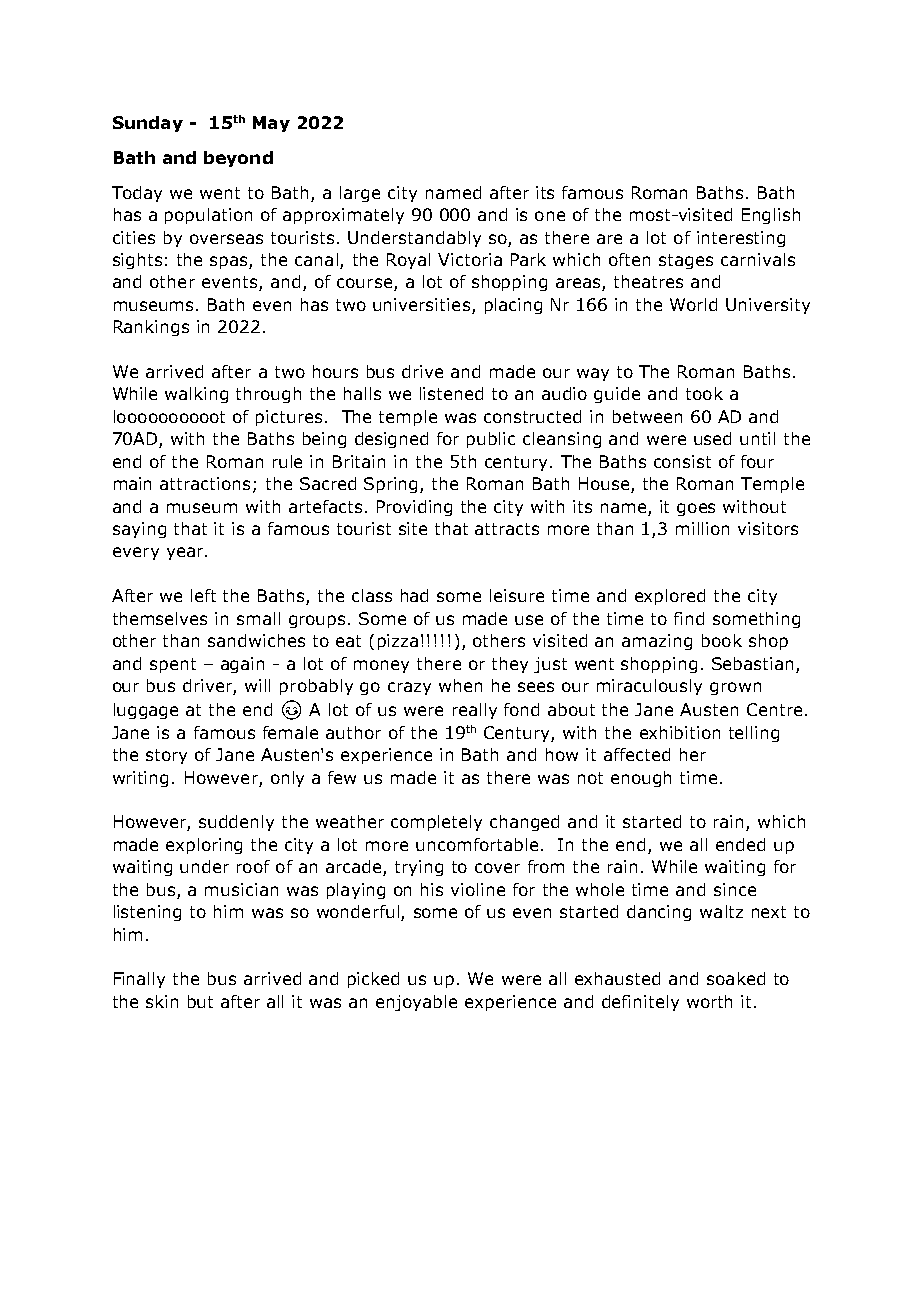 The width and height of the screenshot is (924, 1308). Describe the element at coordinates (414, 595) in the screenshot. I see `had` at that location.
